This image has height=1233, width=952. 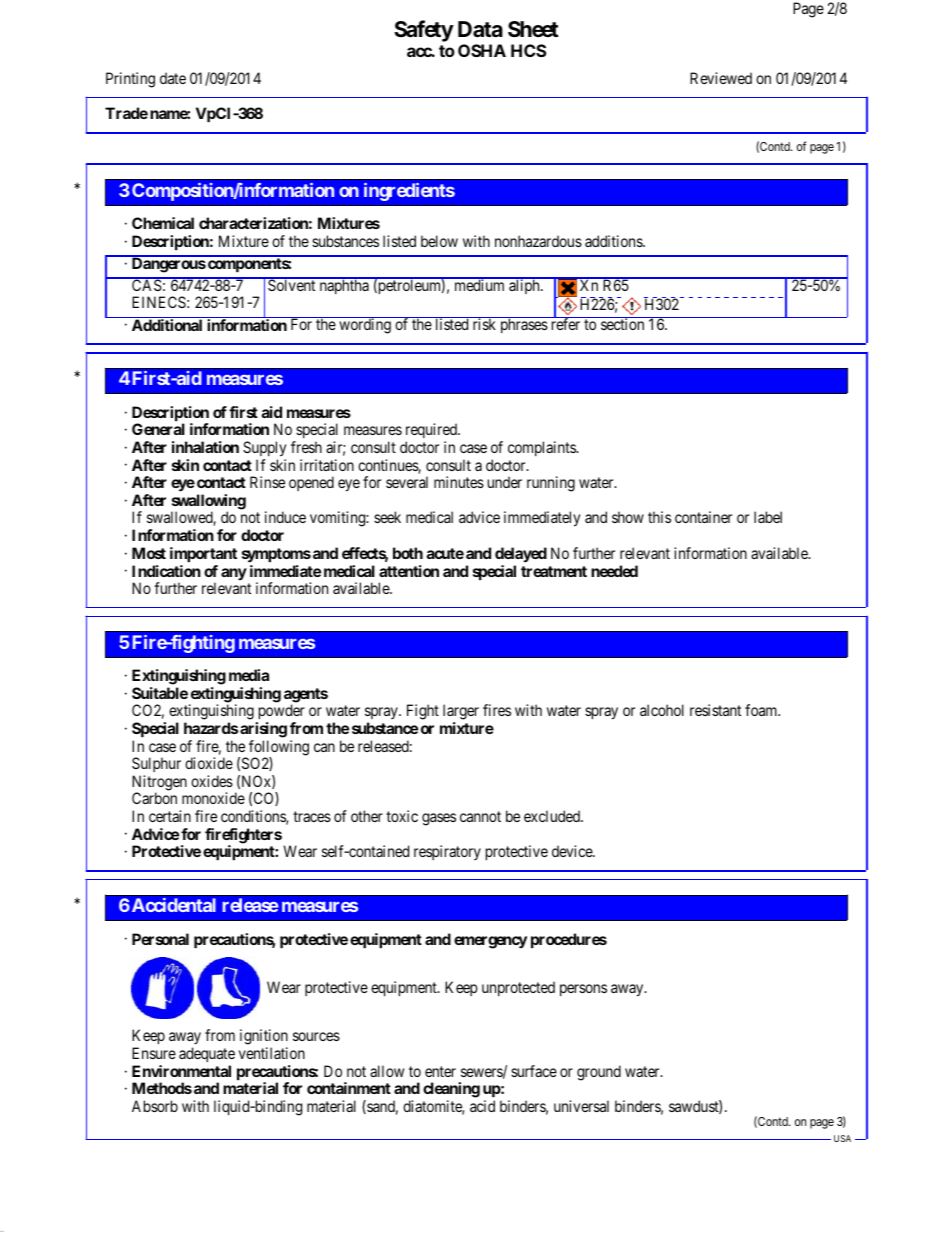 I want to click on dioxide, so click(x=209, y=763).
